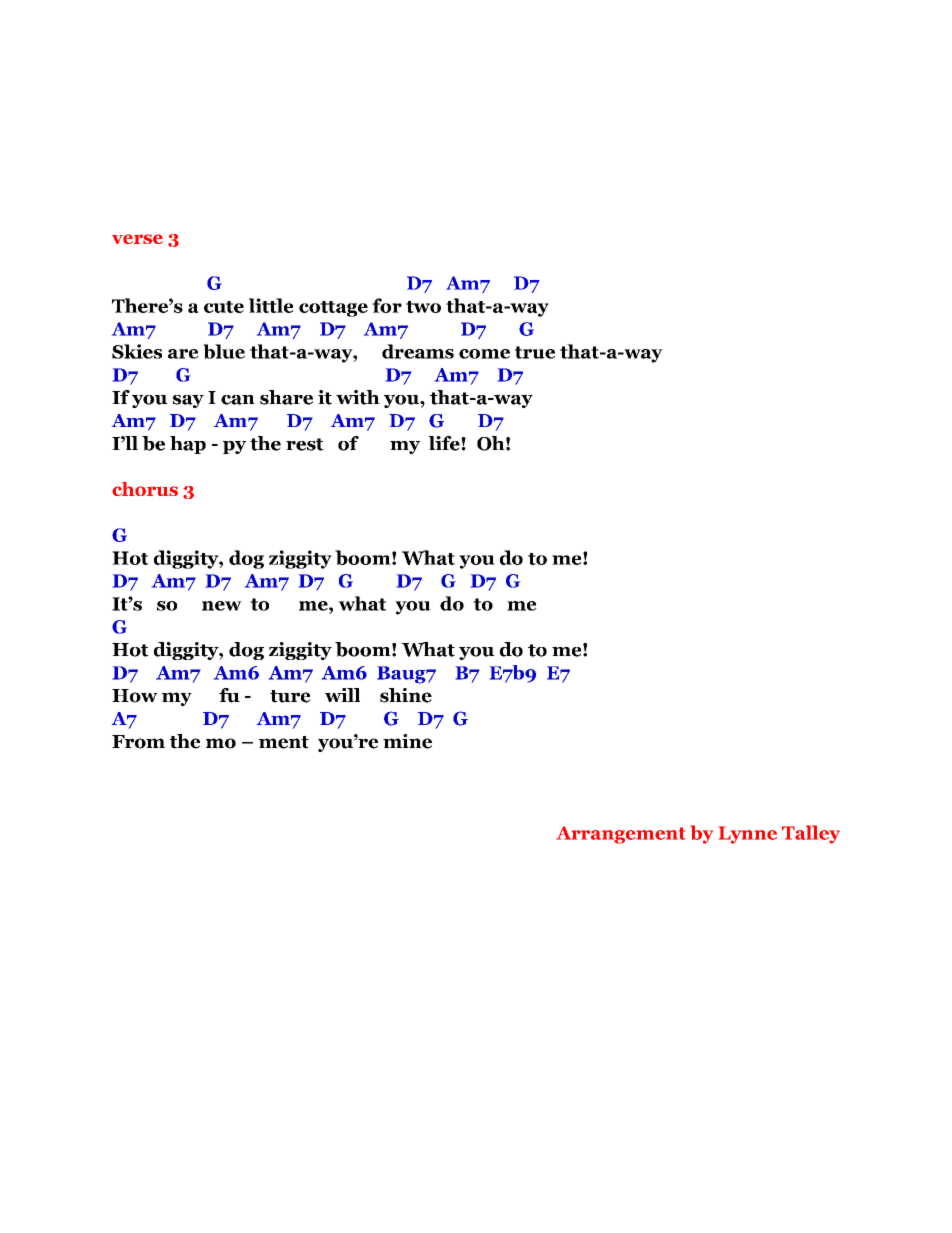  I want to click on new, so click(222, 606).
